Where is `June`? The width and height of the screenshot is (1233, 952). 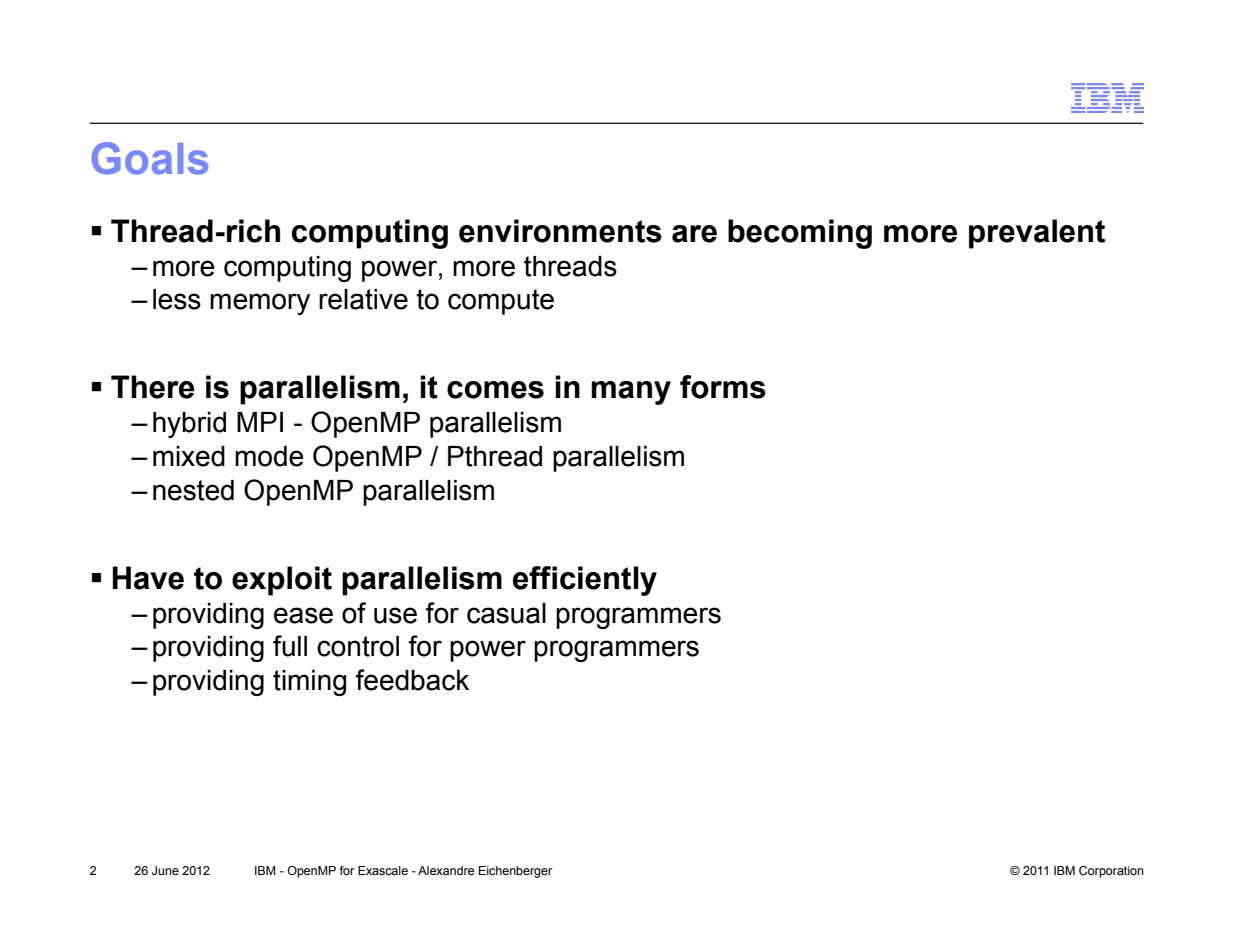
June is located at coordinates (165, 870).
